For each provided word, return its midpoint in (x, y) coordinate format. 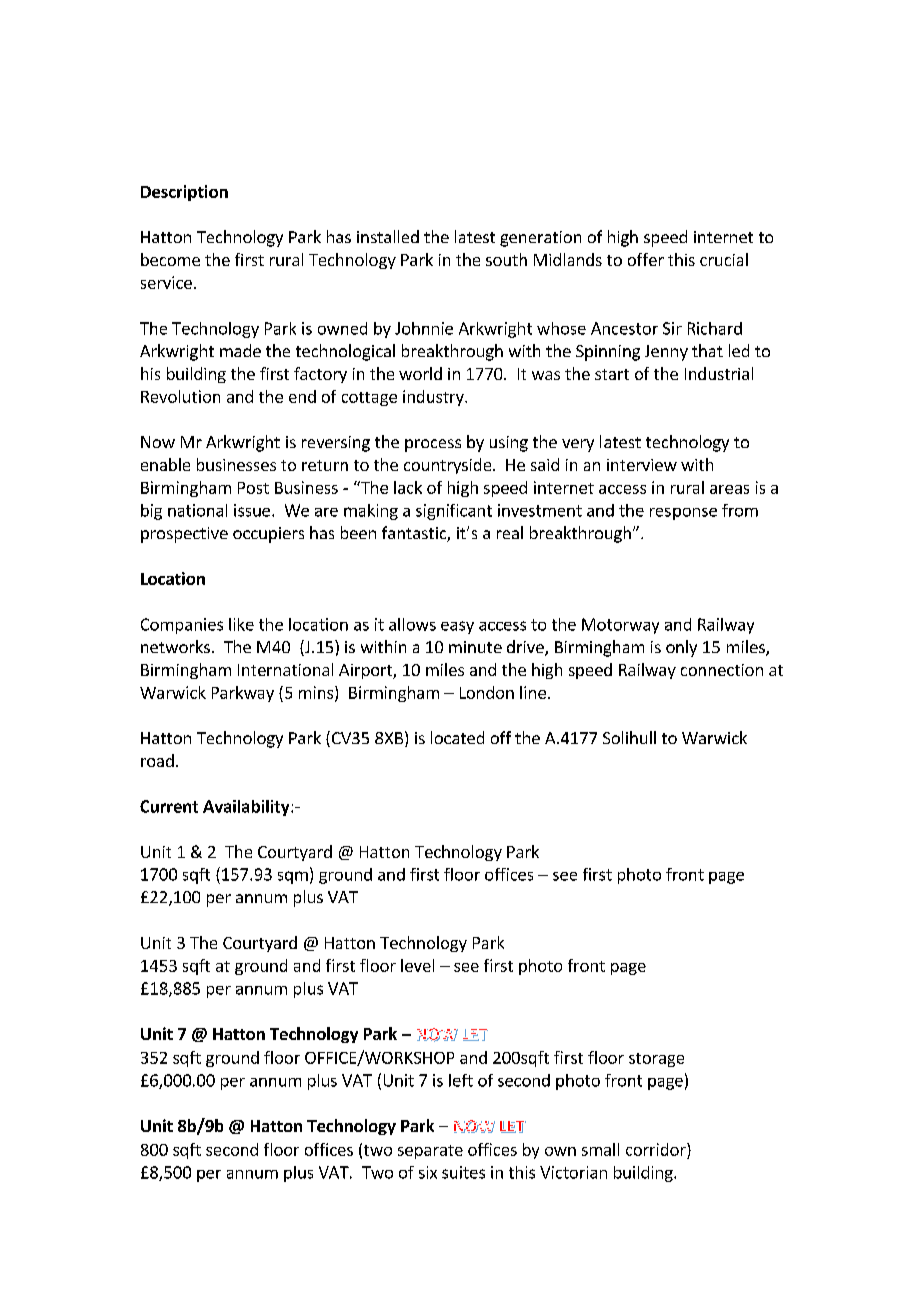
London (487, 692)
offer (646, 259)
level (417, 965)
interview (642, 465)
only (681, 648)
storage (656, 1060)
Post (253, 488)
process (433, 445)
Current (169, 806)
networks (175, 646)
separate (430, 1152)
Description (184, 193)
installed (388, 236)
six (428, 1172)
